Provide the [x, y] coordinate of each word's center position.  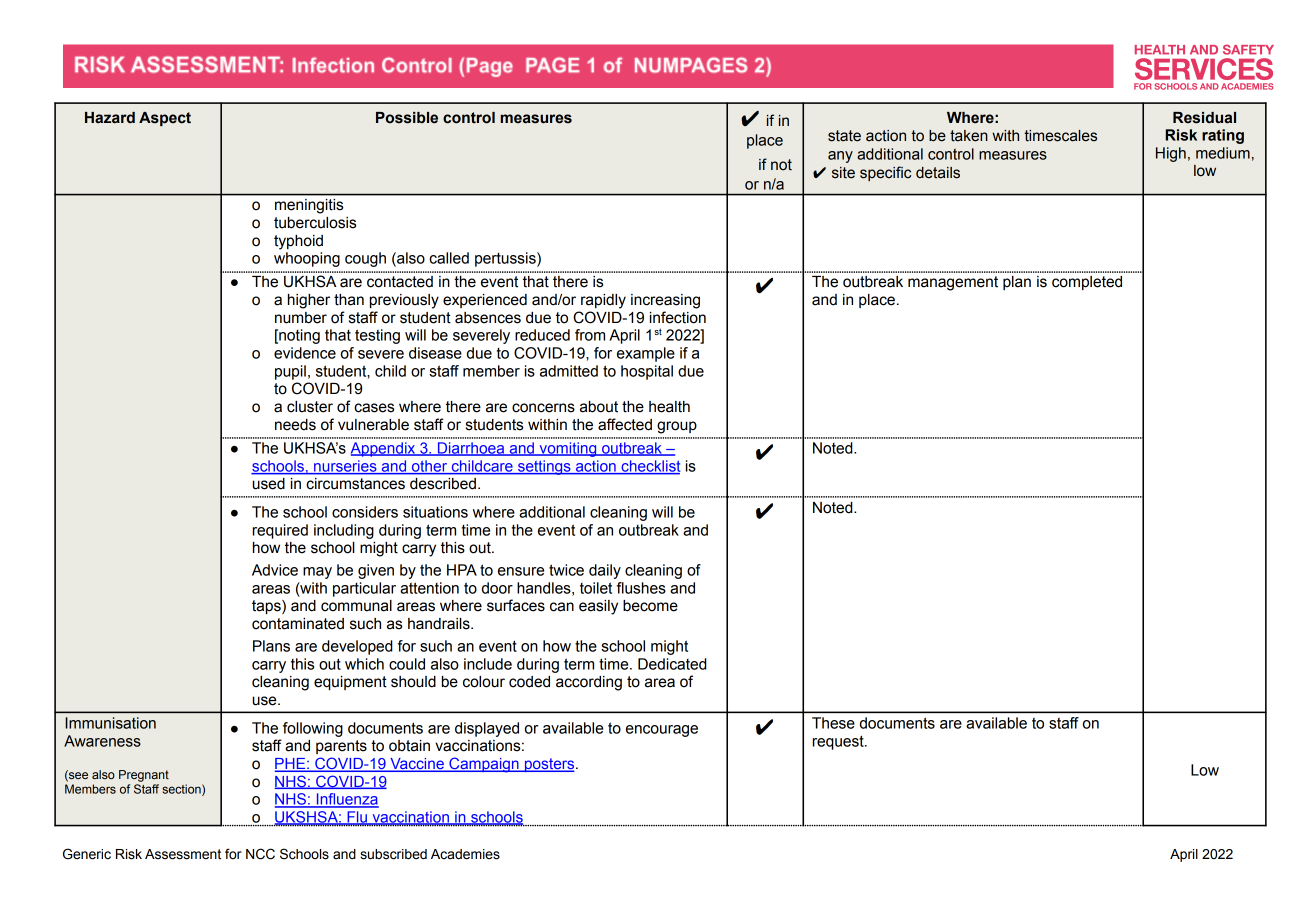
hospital [647, 372]
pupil [290, 372]
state [844, 136]
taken [969, 136]
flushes [641, 588]
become [650, 606]
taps [267, 607]
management [953, 283]
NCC [260, 854]
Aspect [165, 119]
